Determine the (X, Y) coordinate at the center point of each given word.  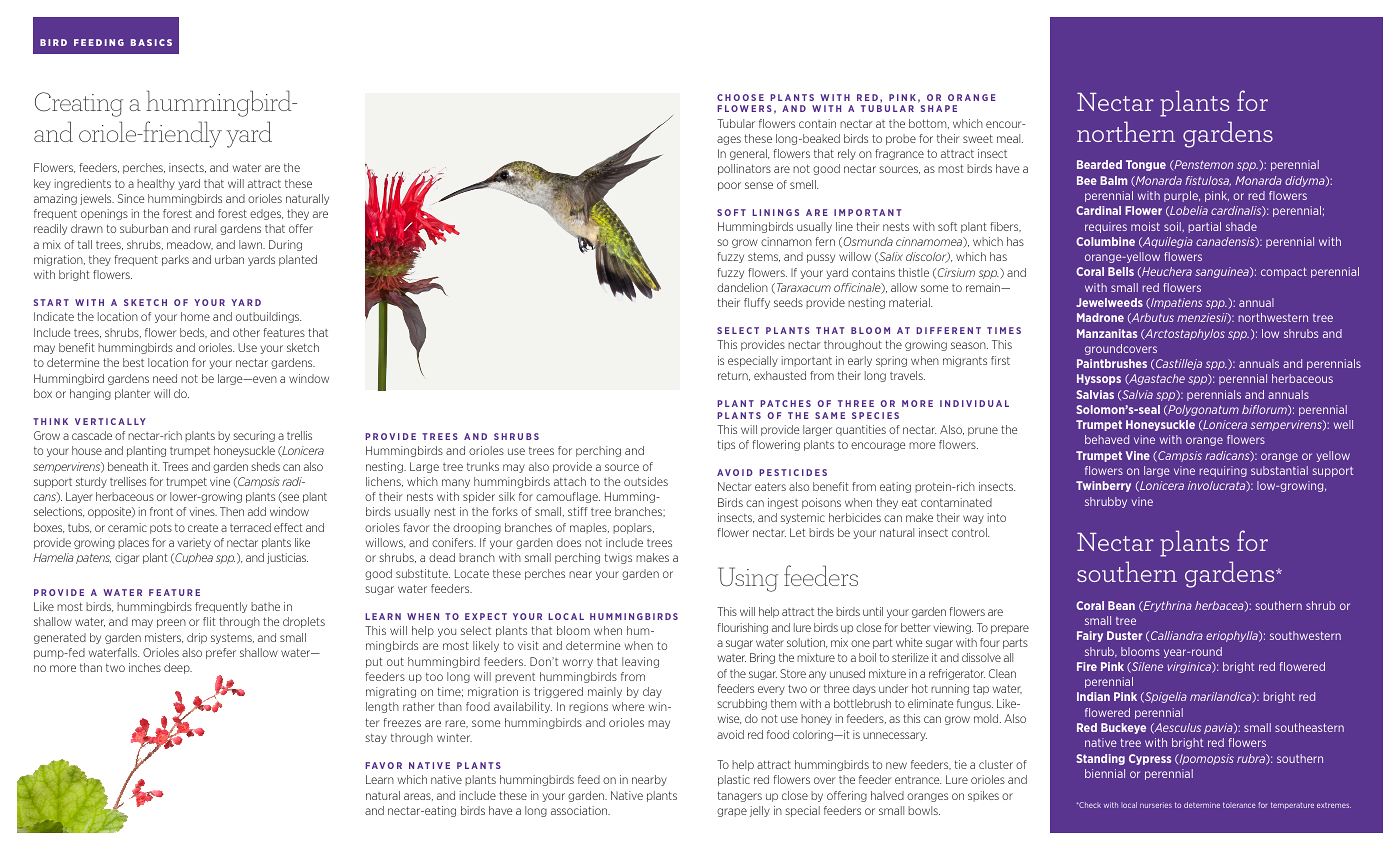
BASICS (151, 42)
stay (376, 739)
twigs (618, 558)
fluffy (757, 303)
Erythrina (1166, 606)
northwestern (1273, 317)
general (749, 154)
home (195, 316)
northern (1126, 131)
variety (194, 543)
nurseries (1156, 805)
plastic (734, 780)
